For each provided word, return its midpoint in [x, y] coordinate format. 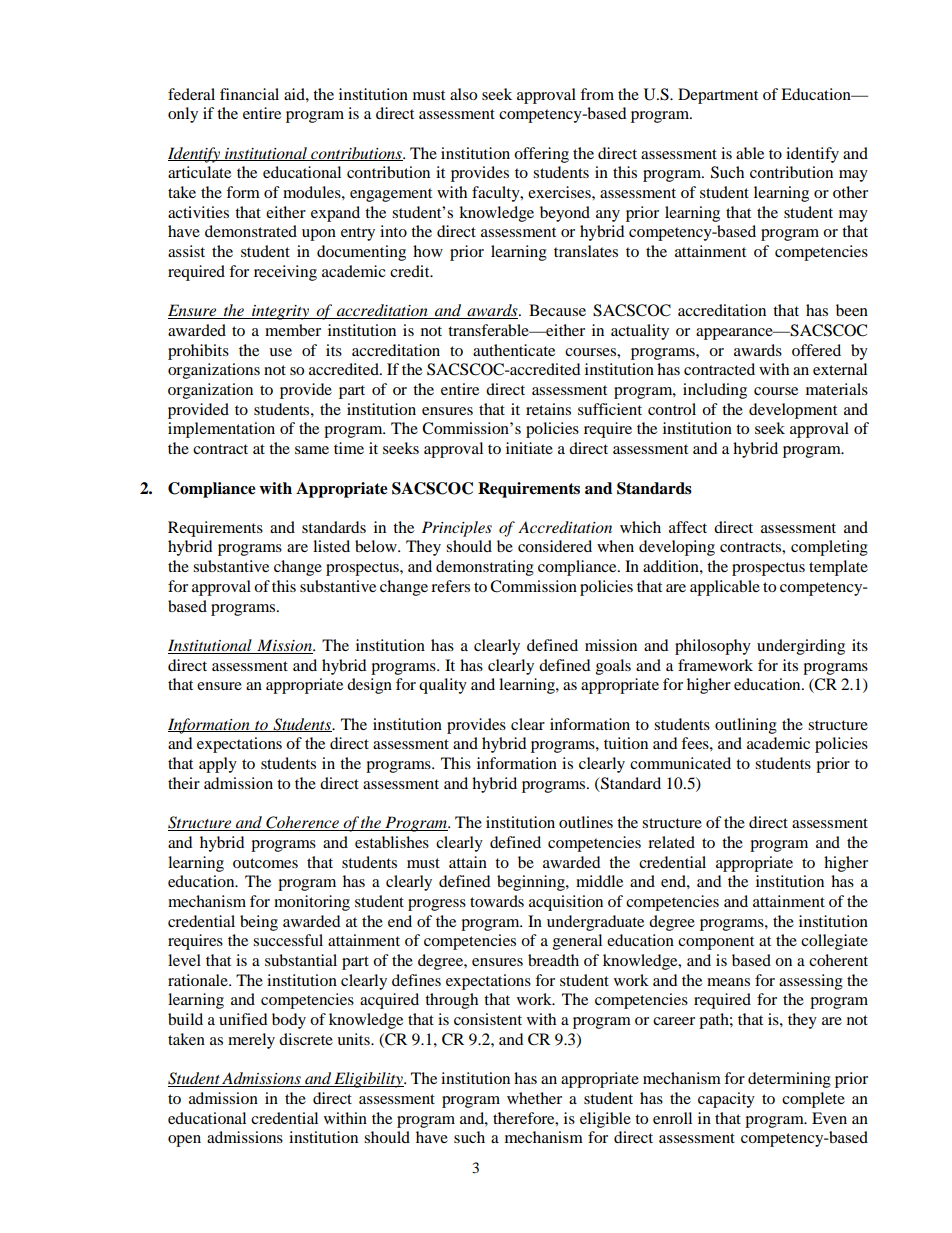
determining [789, 1080]
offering [541, 155]
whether [534, 1098]
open [184, 1141]
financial [249, 94]
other [850, 192]
